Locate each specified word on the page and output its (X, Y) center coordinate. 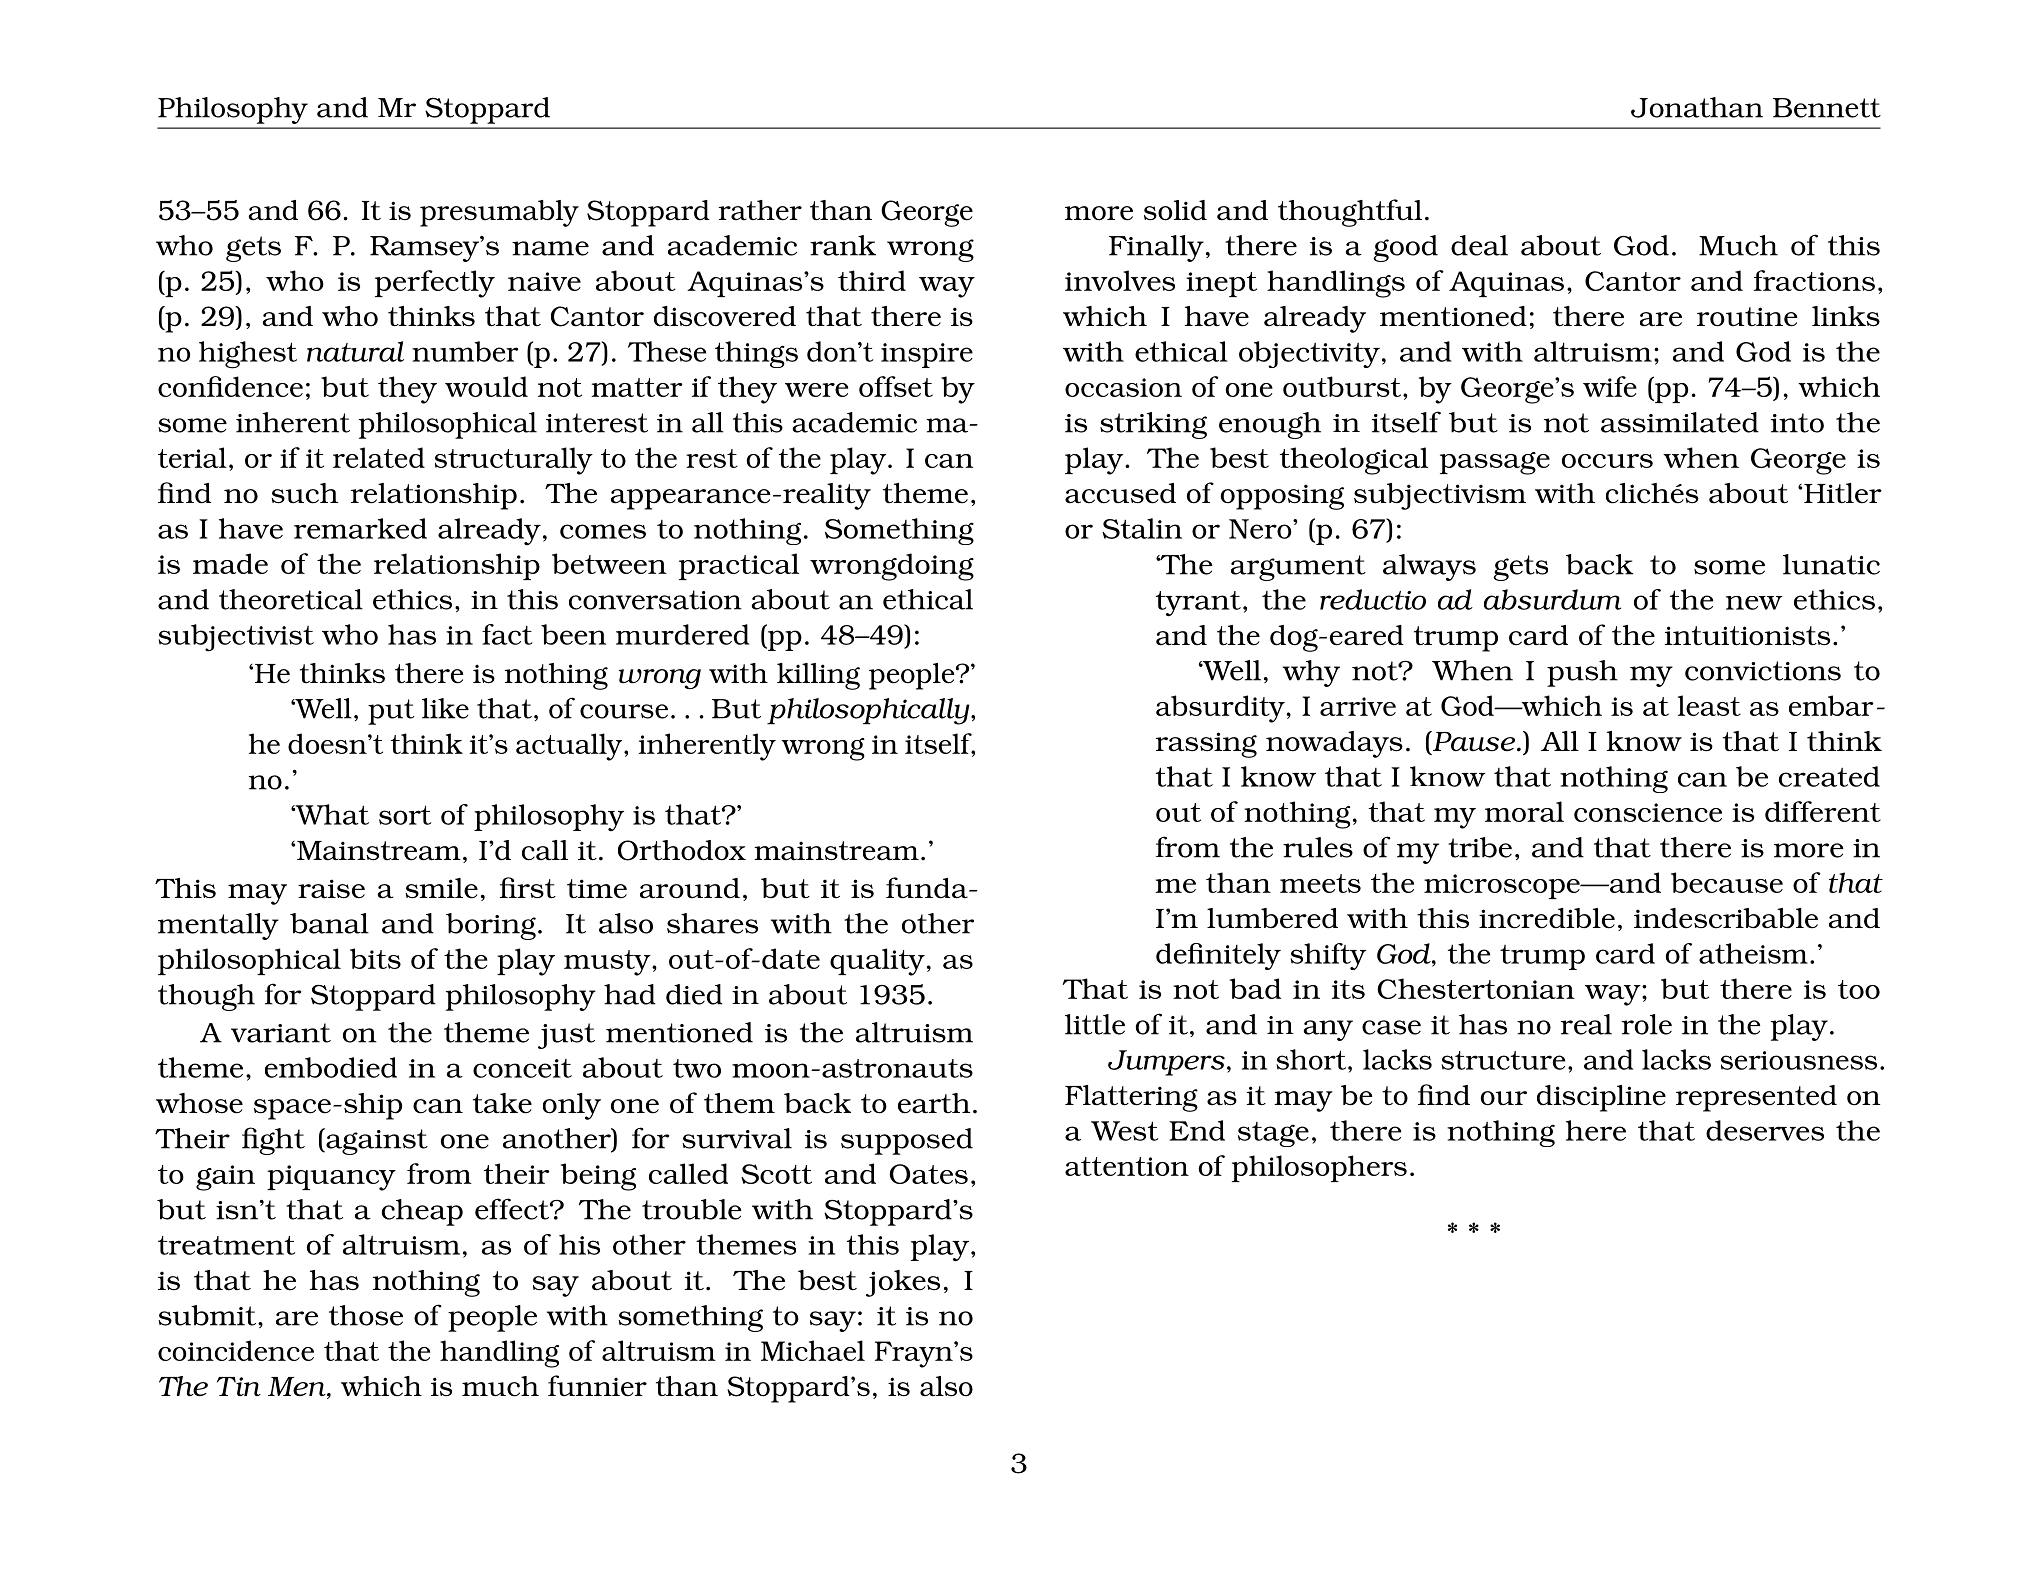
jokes (903, 1283)
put (391, 712)
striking (1153, 425)
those (366, 1315)
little (1095, 1024)
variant (281, 1033)
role (1647, 1024)
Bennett (1827, 108)
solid (1175, 210)
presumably (499, 213)
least (1709, 705)
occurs (1607, 461)
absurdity (1220, 709)
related (379, 457)
